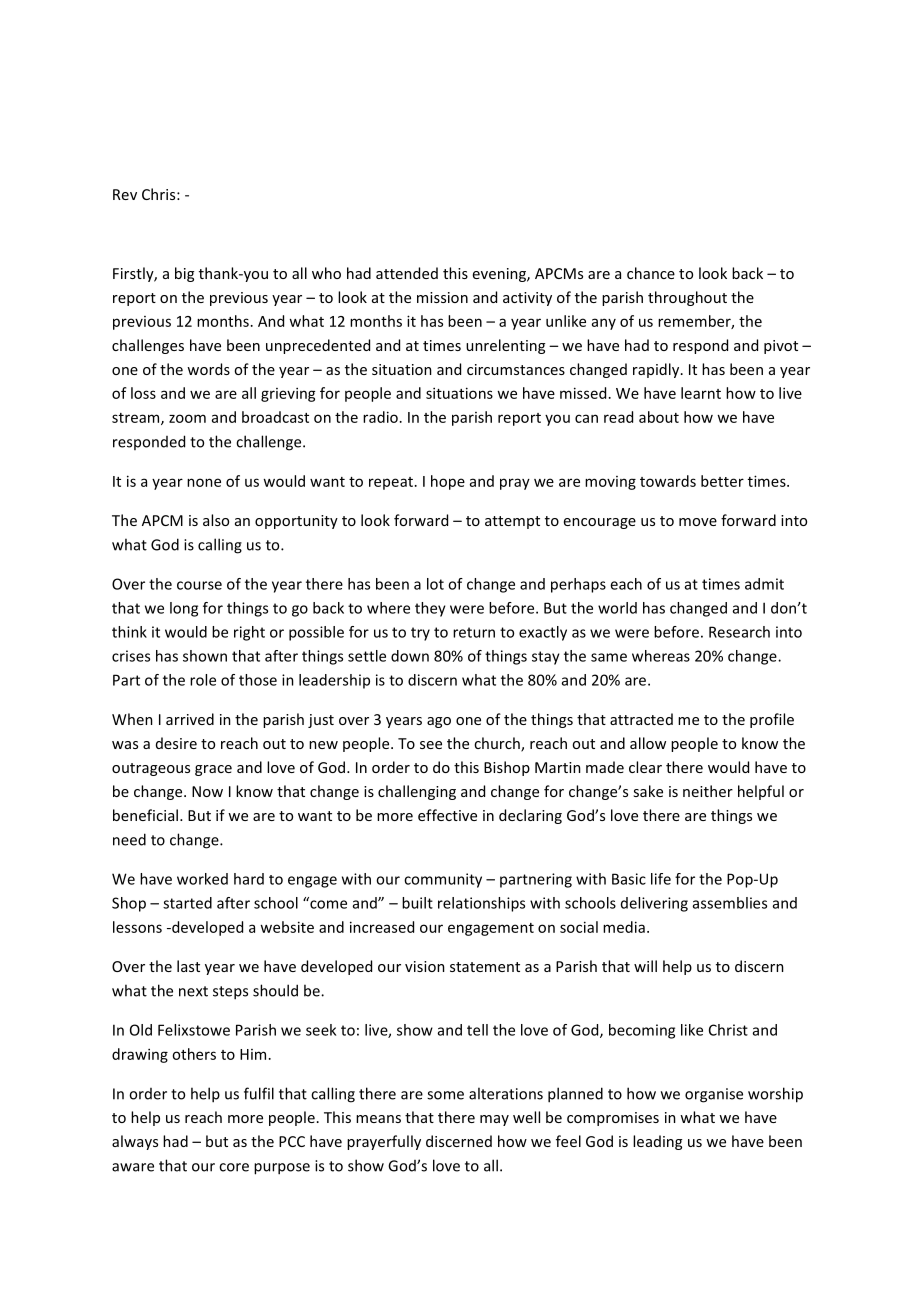 This document has width=924, height=1308. Describe the element at coordinates (443, 880) in the document. I see `community` at that location.
